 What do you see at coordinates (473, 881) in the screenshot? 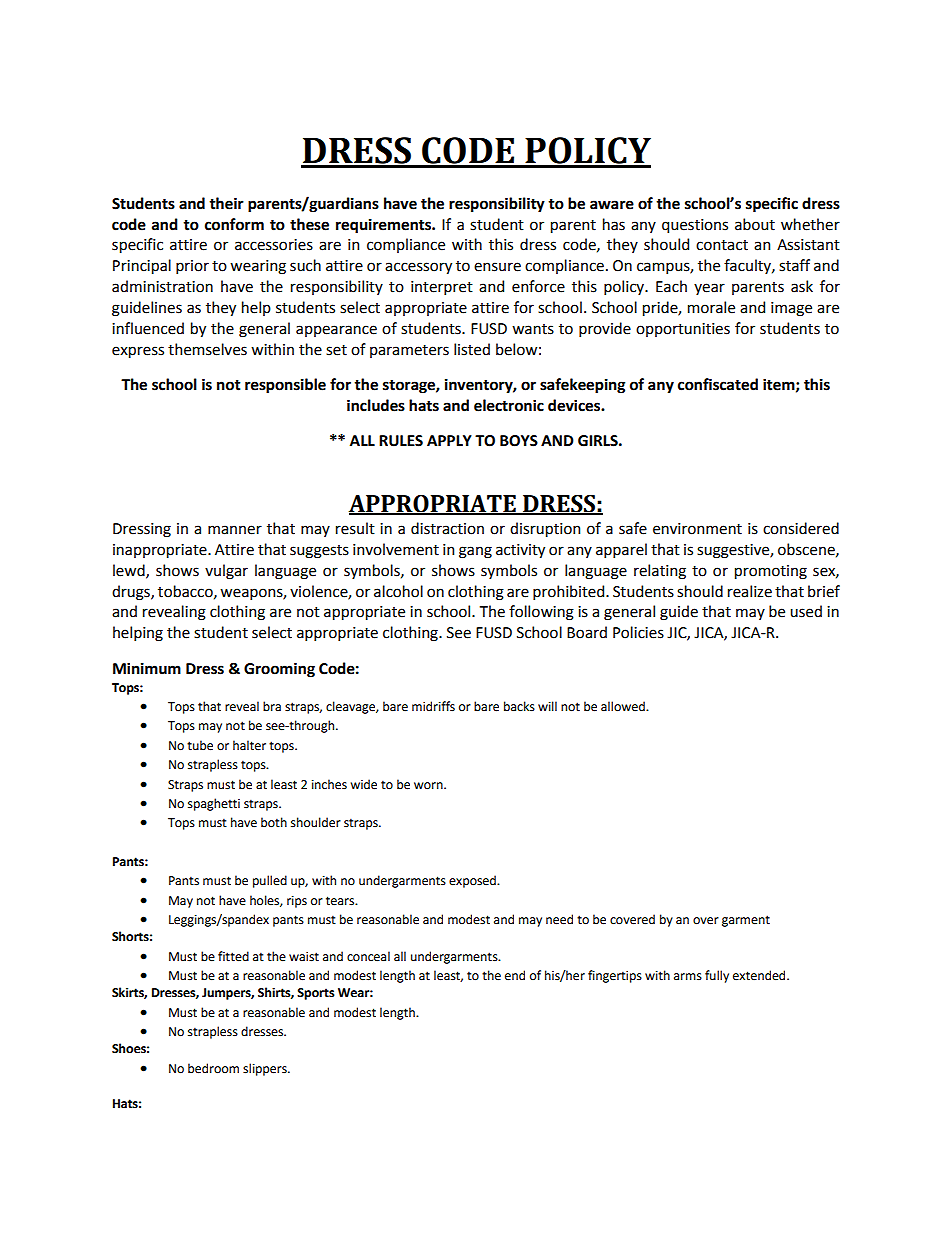
I see `exposed` at bounding box center [473, 881].
